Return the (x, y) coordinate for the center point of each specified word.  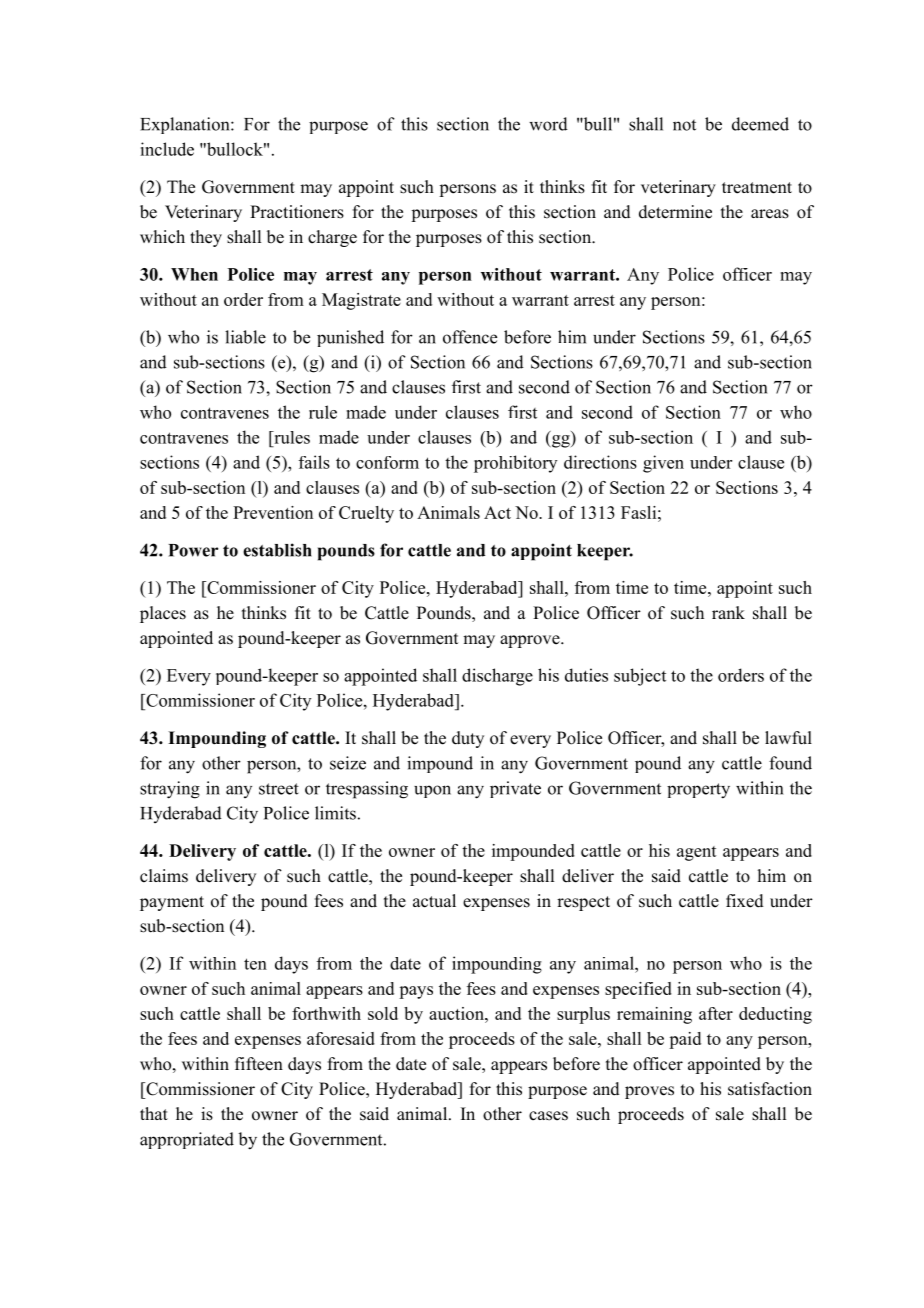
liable (245, 337)
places (163, 614)
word (548, 124)
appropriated (187, 1140)
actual (434, 901)
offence (470, 337)
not (684, 125)
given (663, 464)
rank (728, 612)
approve (531, 641)
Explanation (186, 125)
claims (164, 876)
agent (697, 853)
